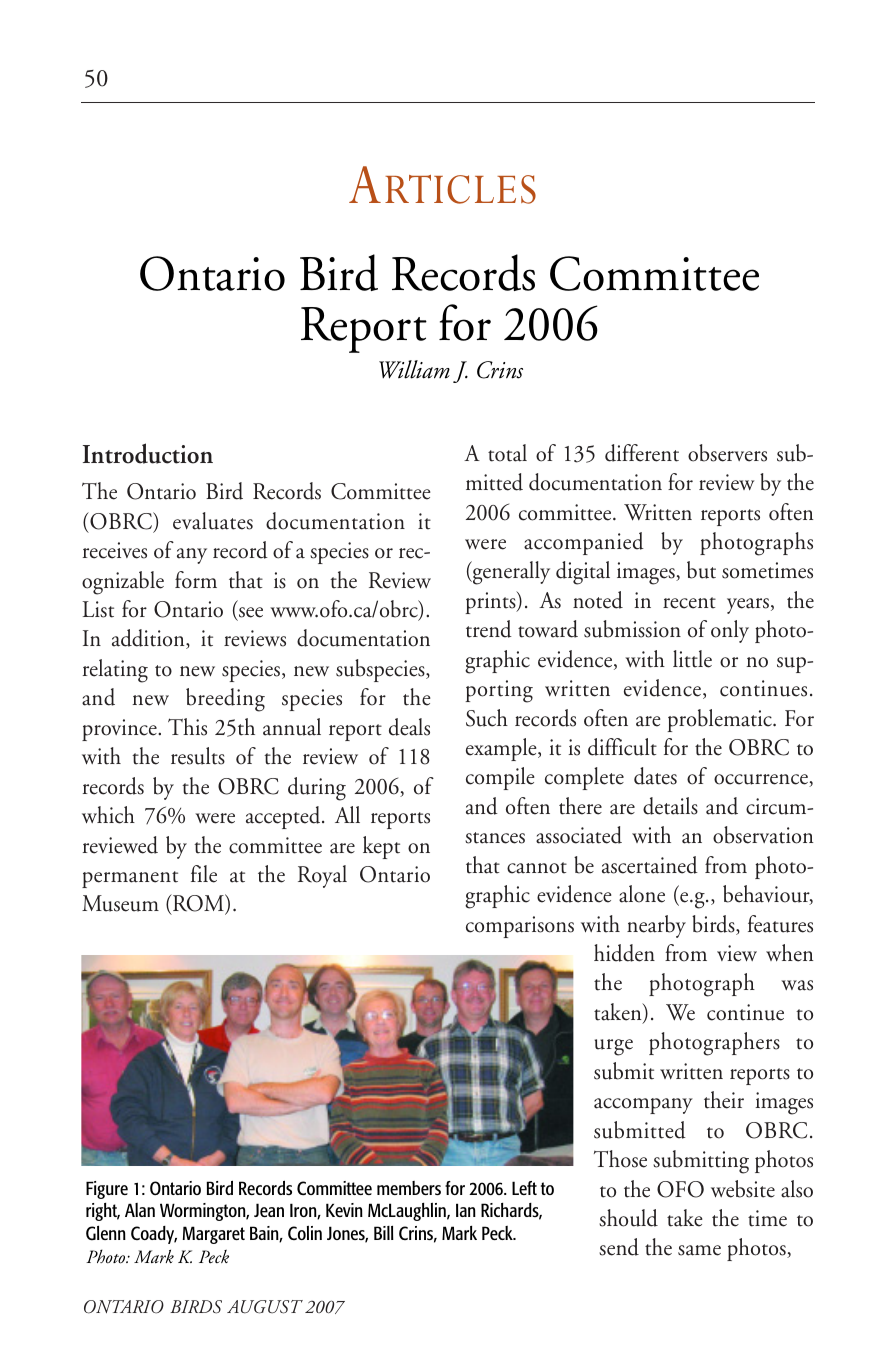 The image size is (896, 1345). I want to click on Museum, so click(120, 903).
